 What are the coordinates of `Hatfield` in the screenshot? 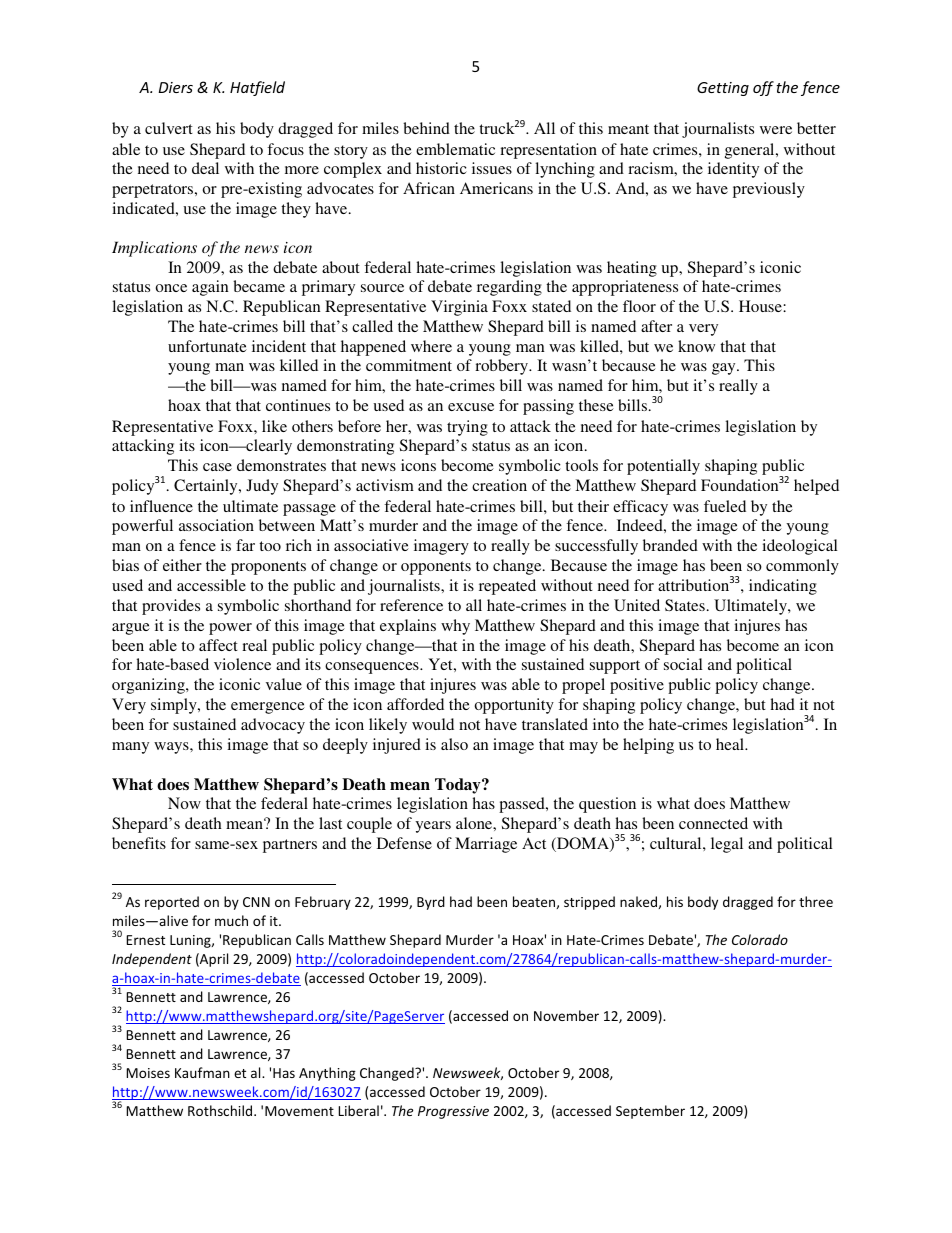 It's located at (257, 88).
